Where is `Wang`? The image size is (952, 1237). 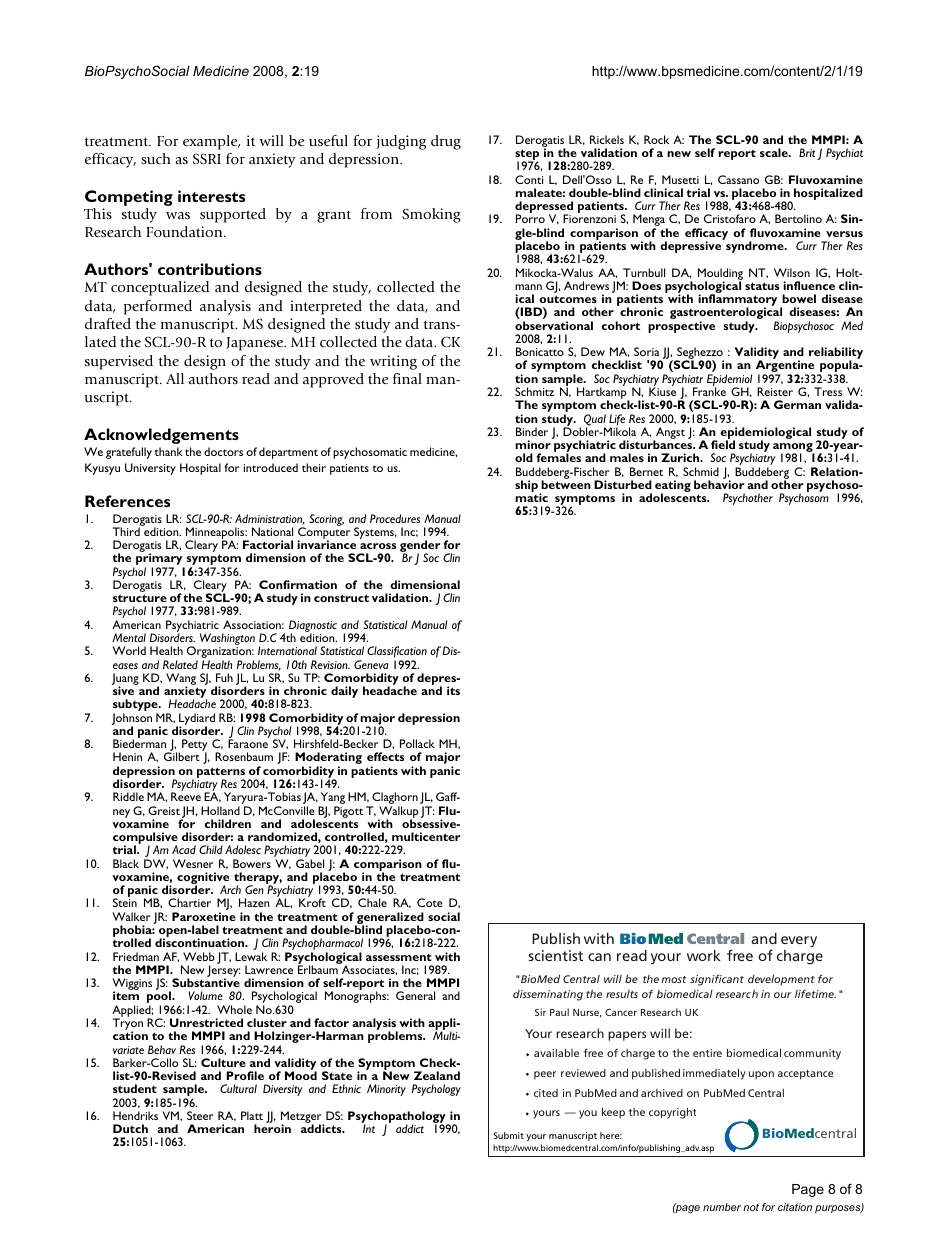 Wang is located at coordinates (182, 680).
